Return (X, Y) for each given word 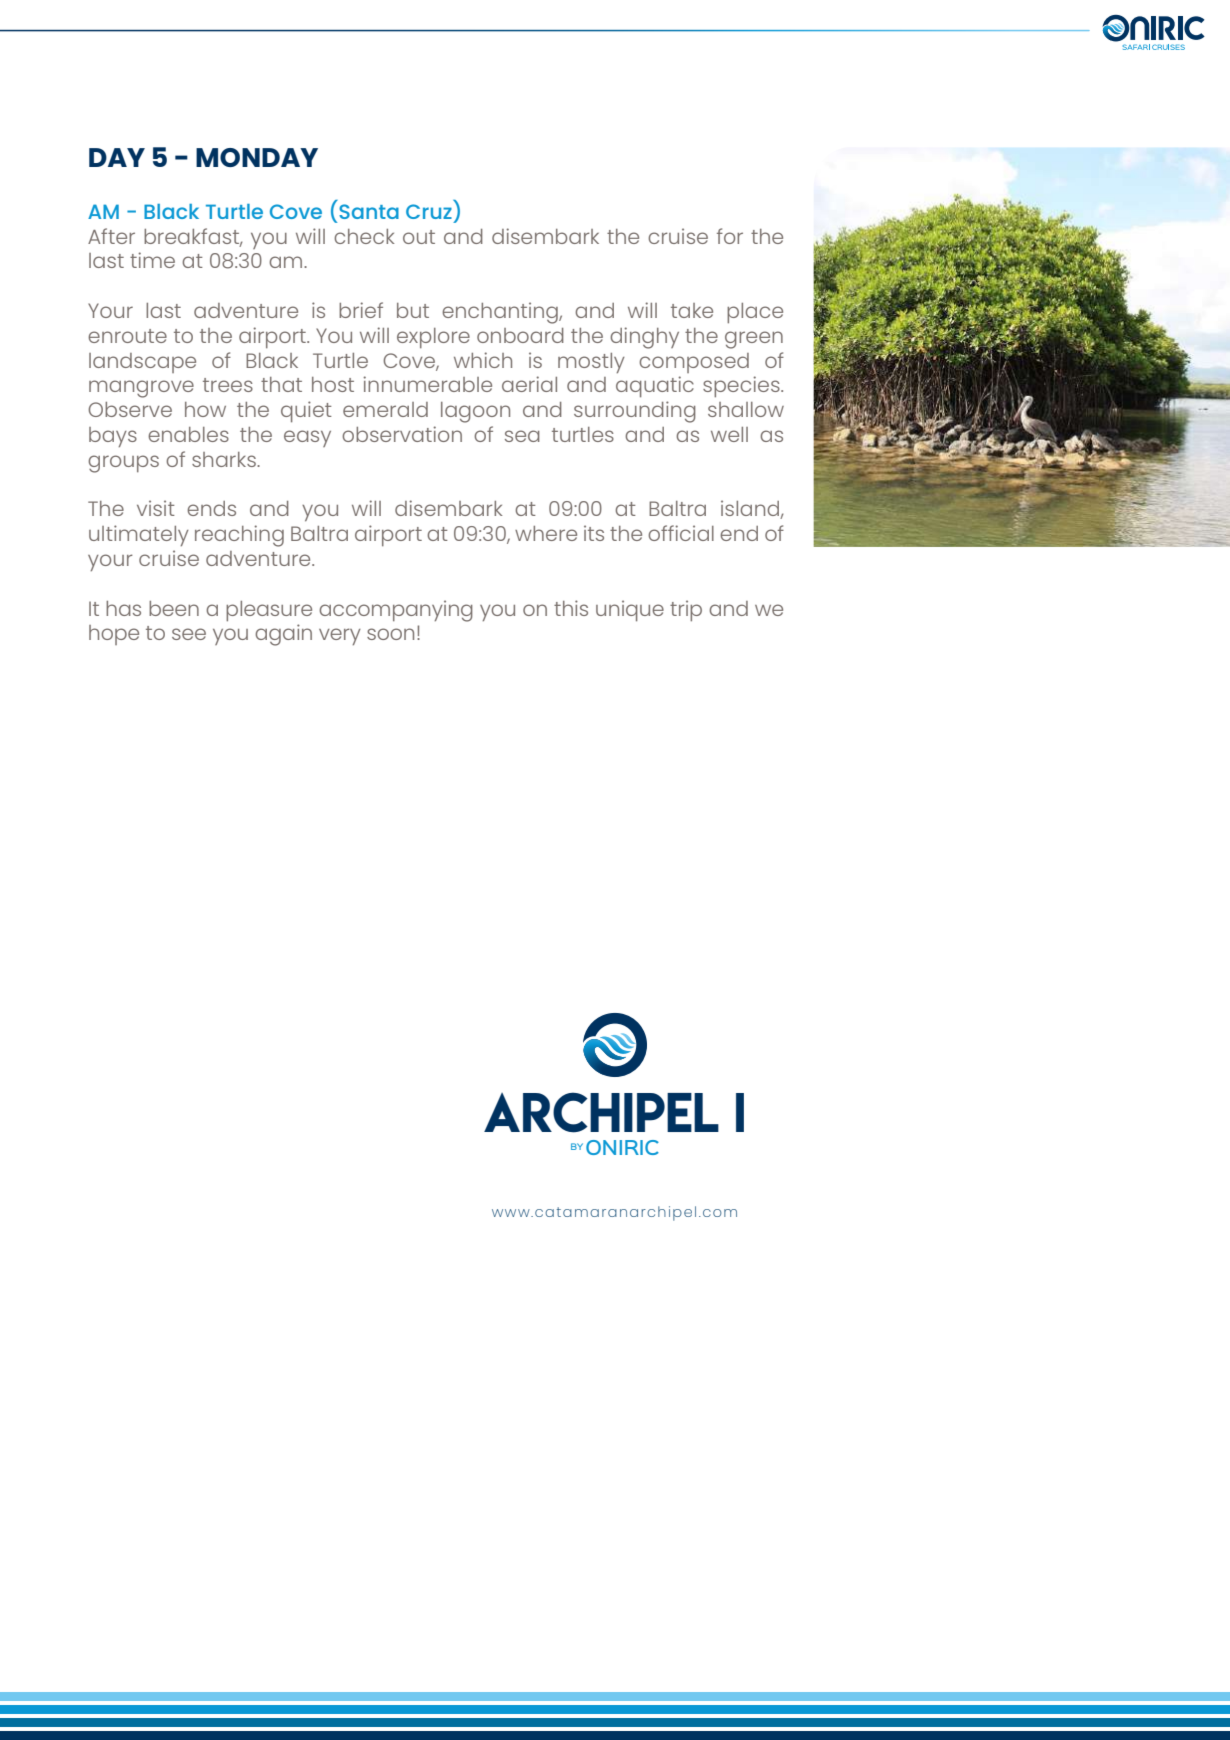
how (205, 409)
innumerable (427, 384)
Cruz (429, 211)
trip (686, 610)
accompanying (396, 611)
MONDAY (257, 157)
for (730, 236)
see (189, 634)
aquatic (655, 386)
